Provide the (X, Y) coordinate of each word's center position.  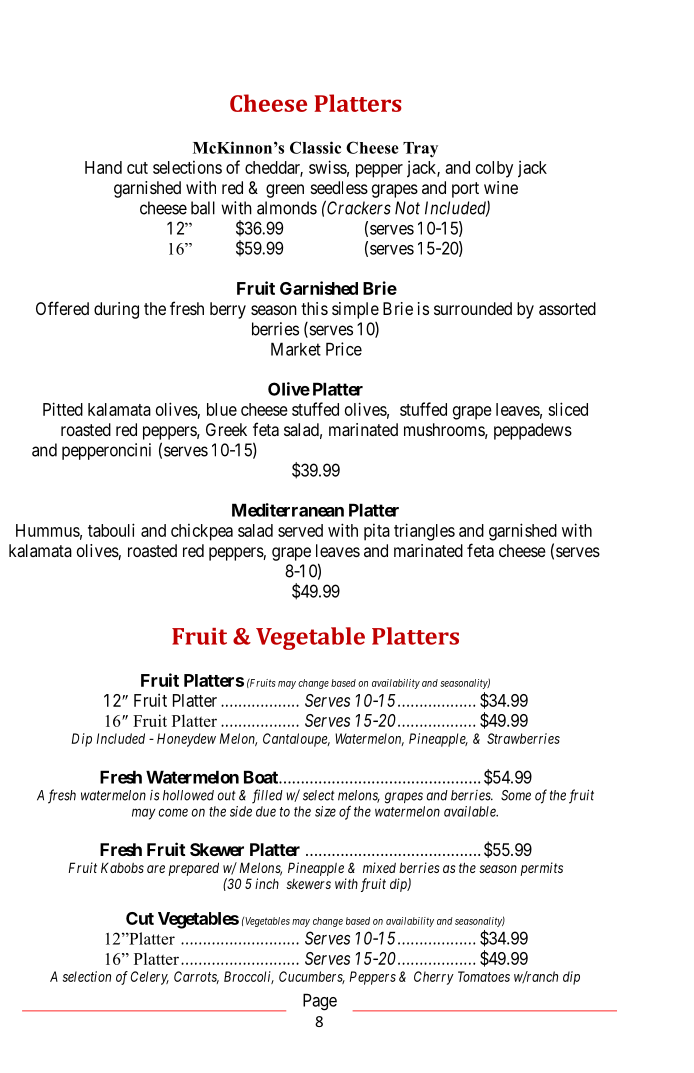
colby (494, 169)
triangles (424, 532)
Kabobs (122, 868)
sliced (568, 409)
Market (296, 349)
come (173, 812)
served (300, 530)
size (325, 811)
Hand (103, 167)
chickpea (202, 532)
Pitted (63, 409)
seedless (339, 187)
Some (516, 795)
